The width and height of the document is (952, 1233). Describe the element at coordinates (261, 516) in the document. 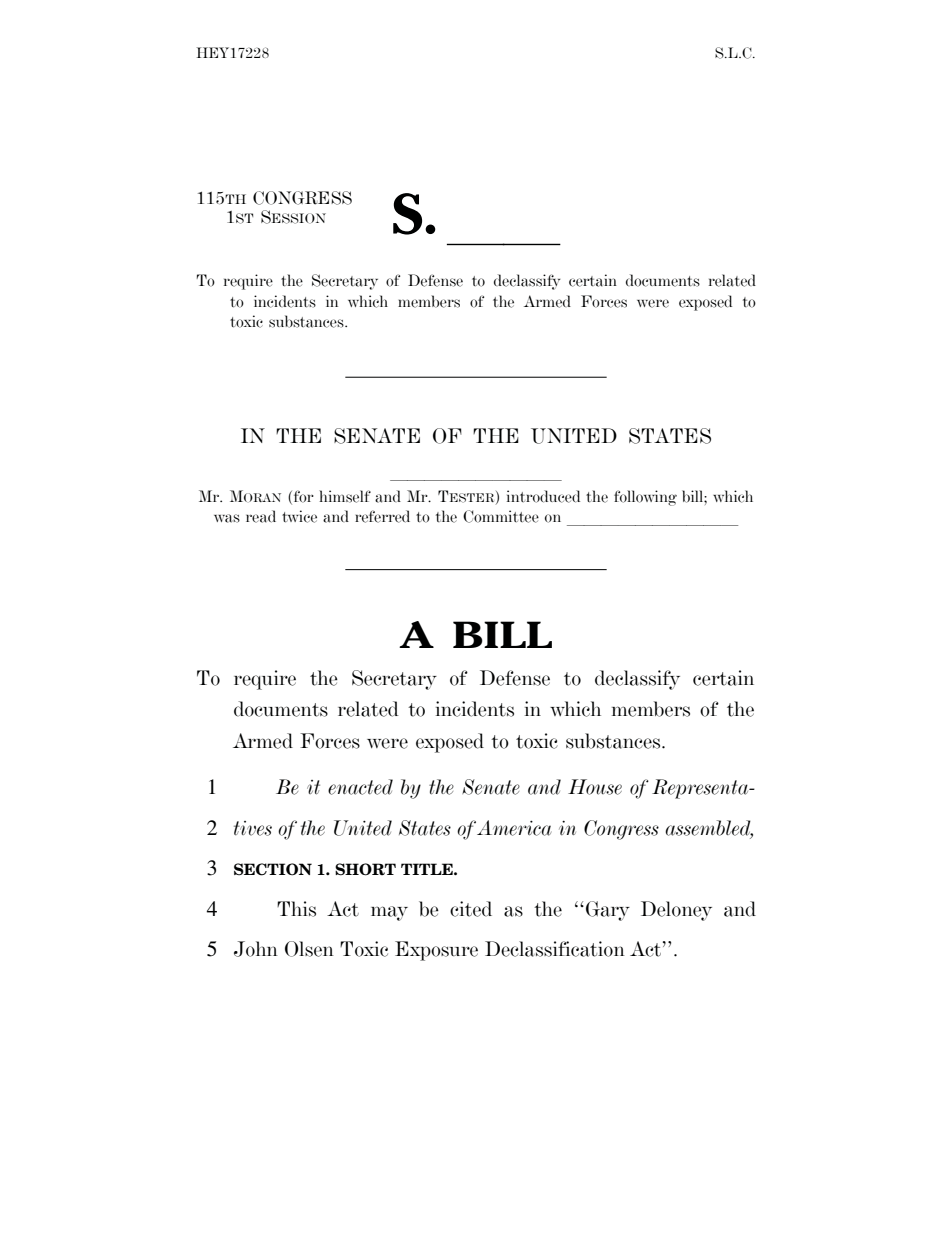

I see `read` at that location.
